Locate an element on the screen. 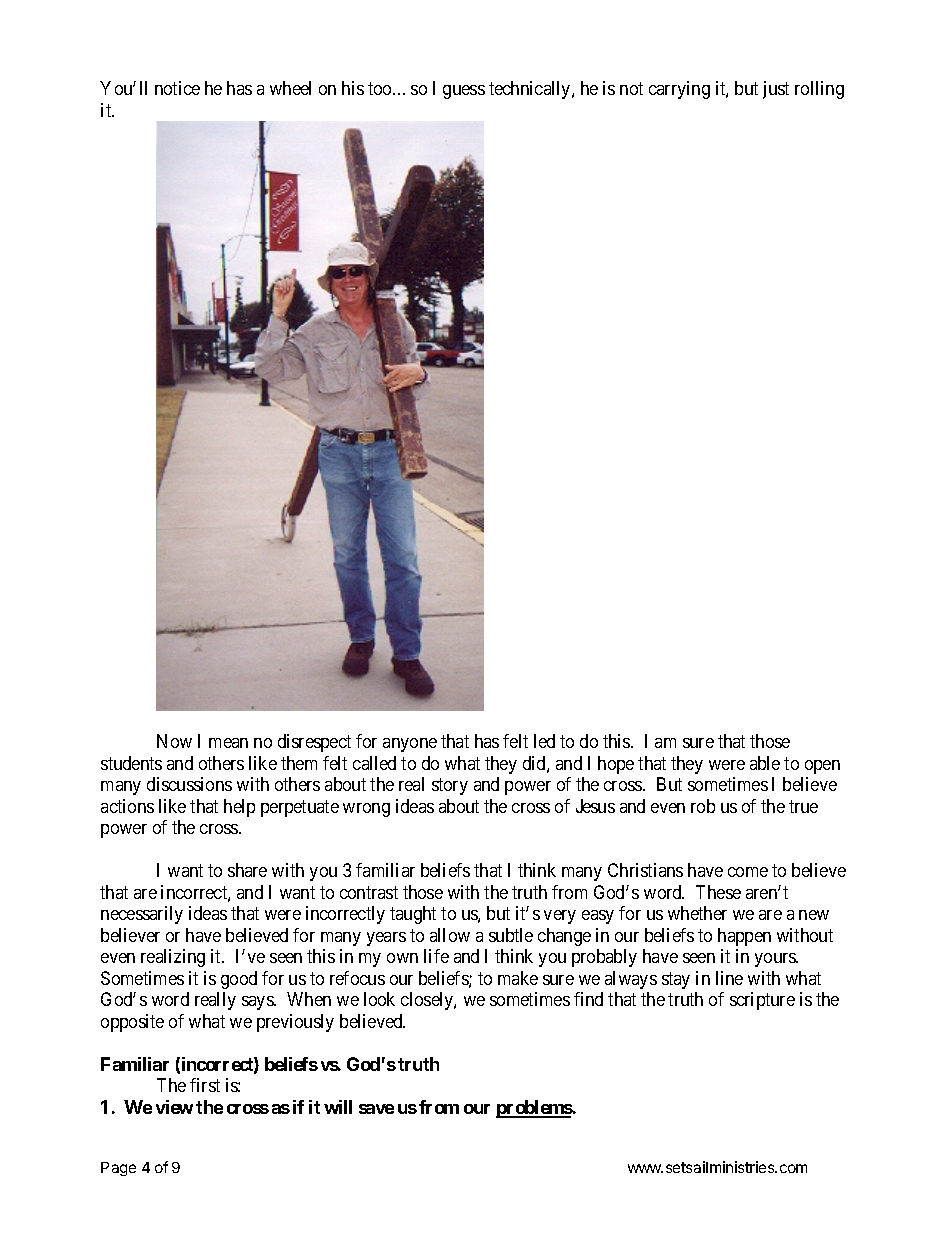  anyone is located at coordinates (410, 745).
